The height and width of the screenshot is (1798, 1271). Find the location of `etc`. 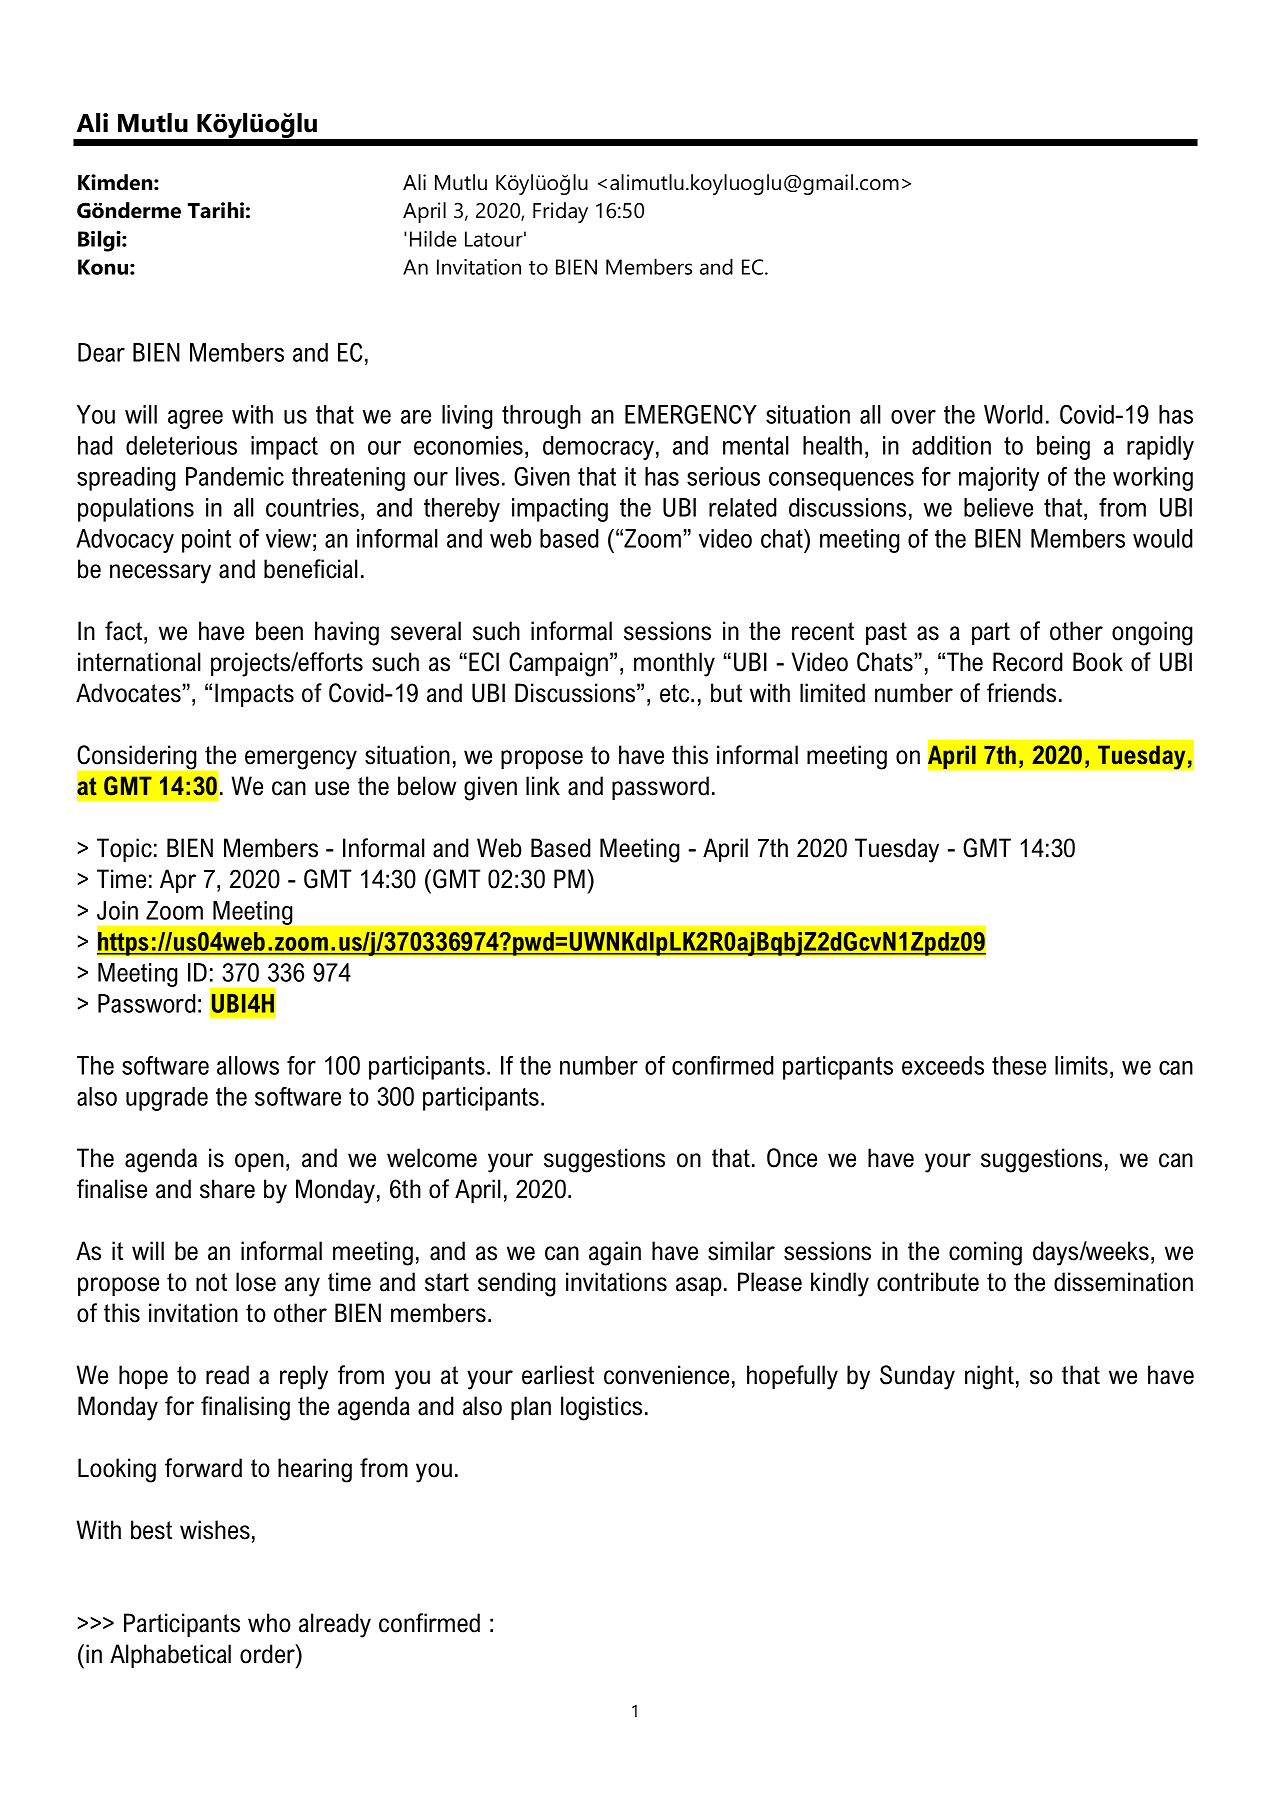

etc is located at coordinates (676, 693).
